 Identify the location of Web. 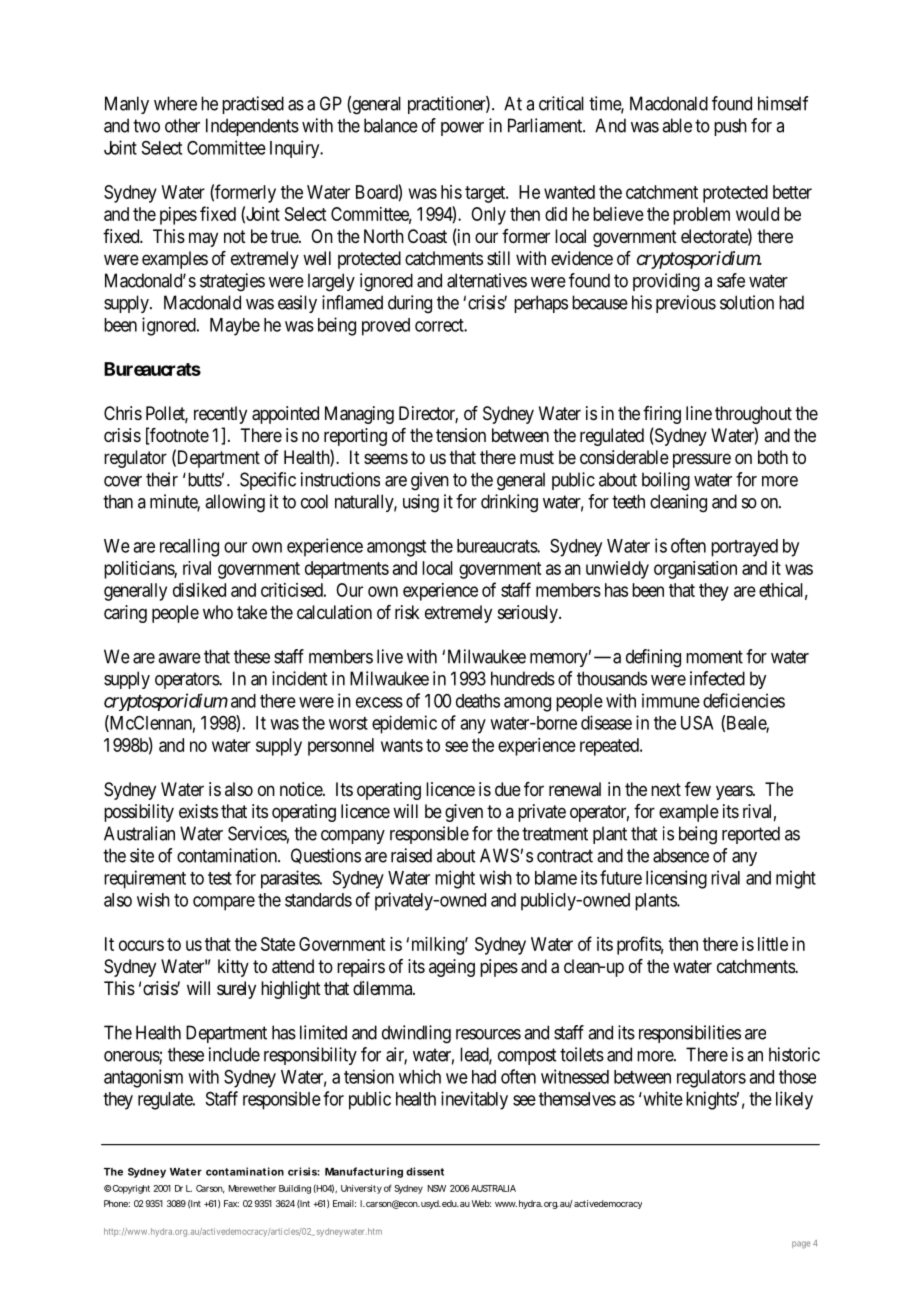
(481, 1203).
